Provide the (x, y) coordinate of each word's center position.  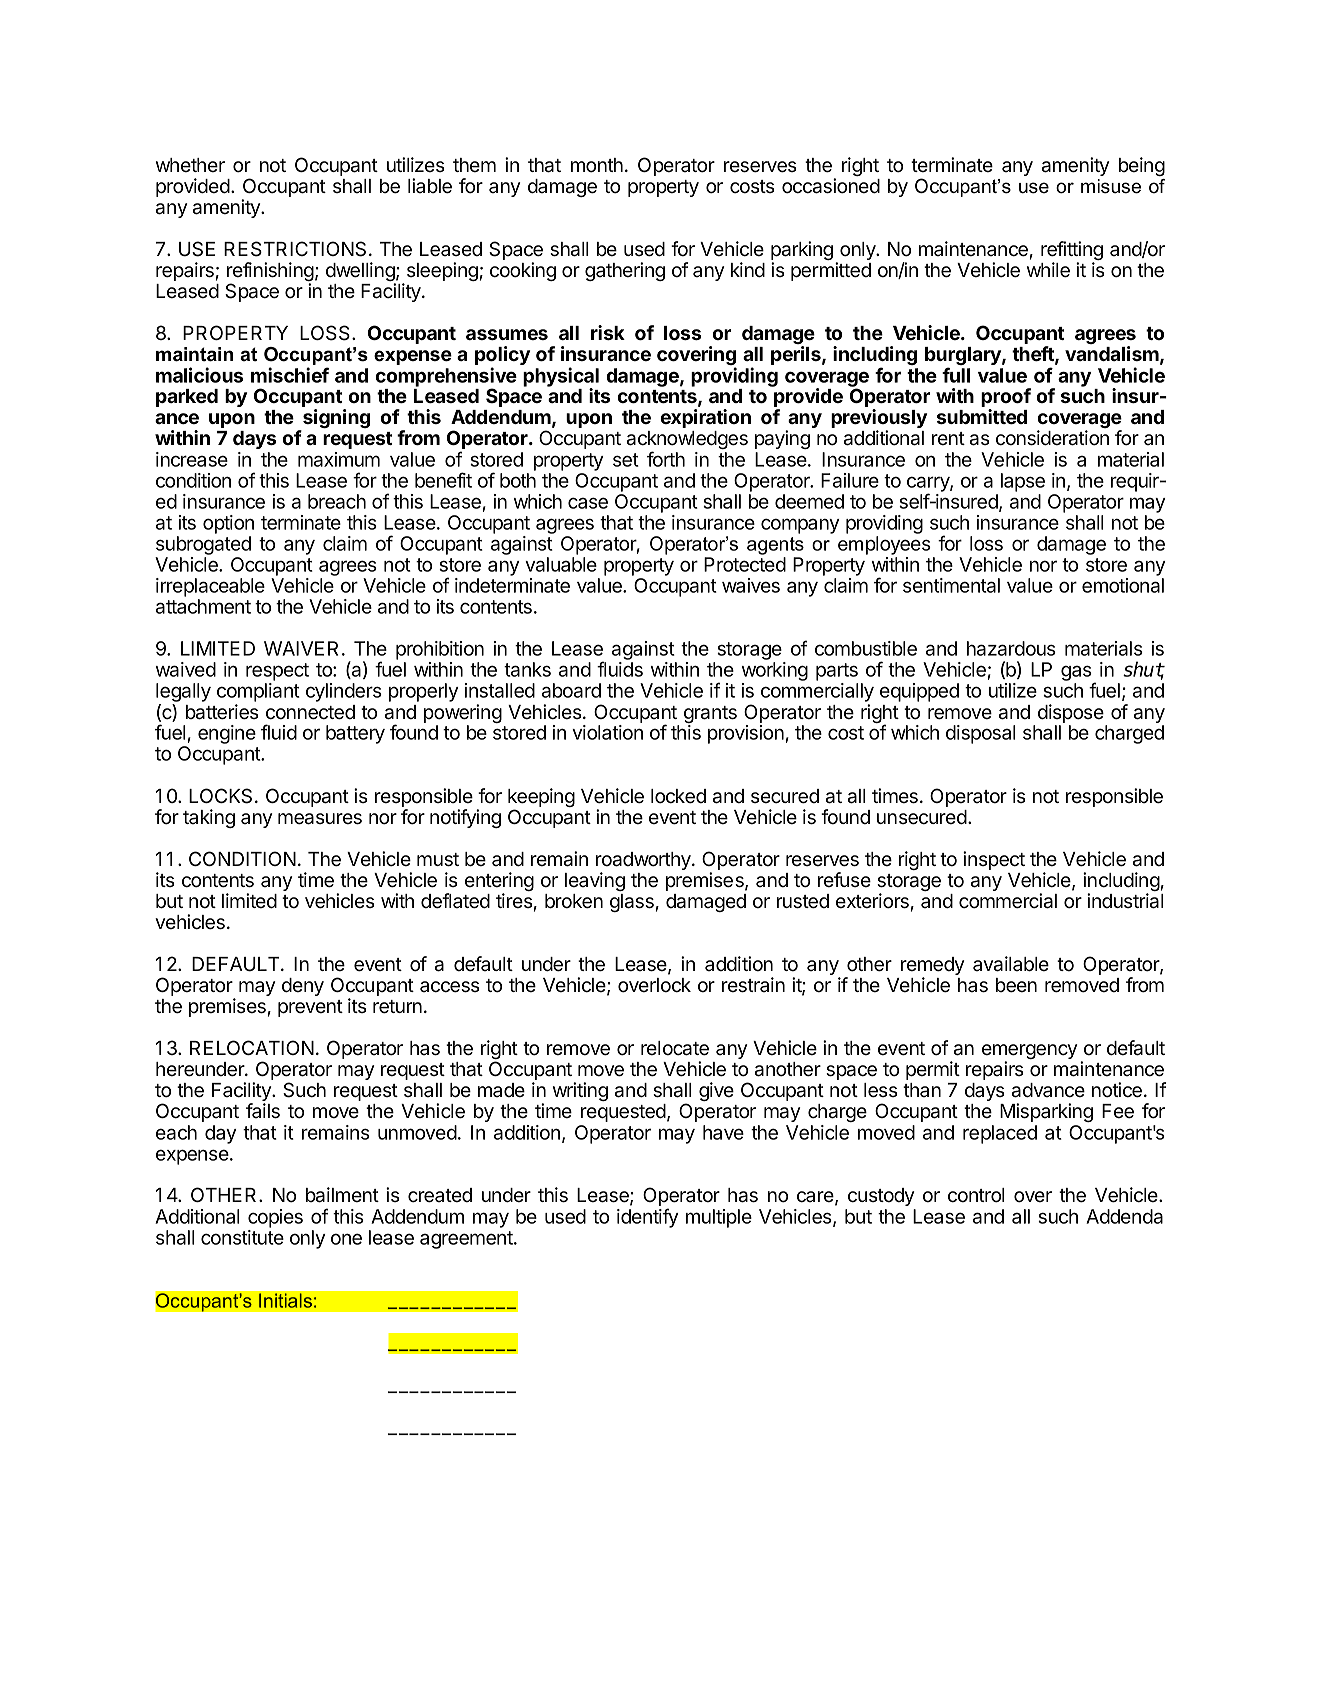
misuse (1111, 186)
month (597, 165)
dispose (1071, 713)
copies (275, 1218)
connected (310, 712)
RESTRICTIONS (295, 249)
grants (710, 716)
